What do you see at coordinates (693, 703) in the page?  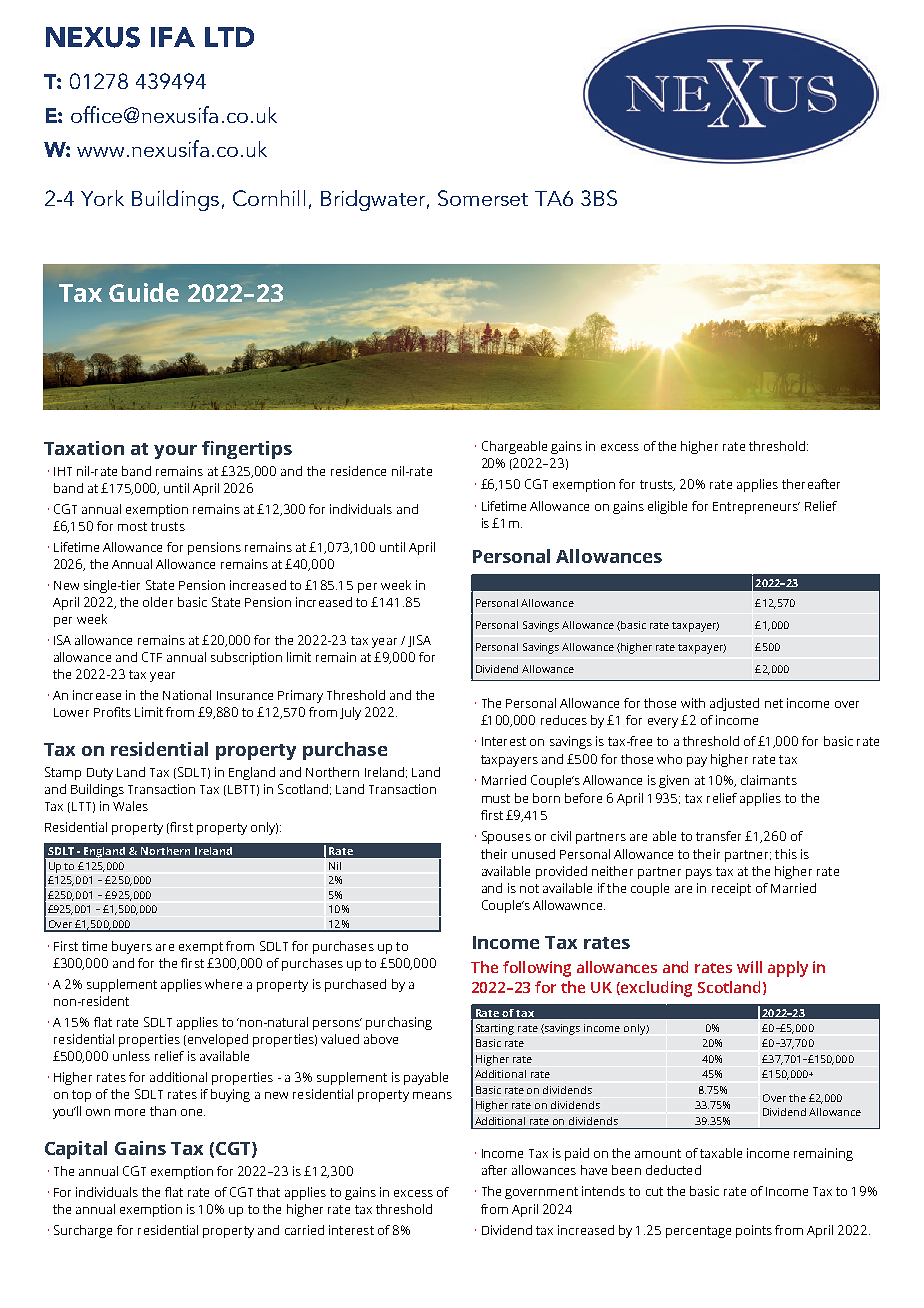 I see `with` at bounding box center [693, 703].
